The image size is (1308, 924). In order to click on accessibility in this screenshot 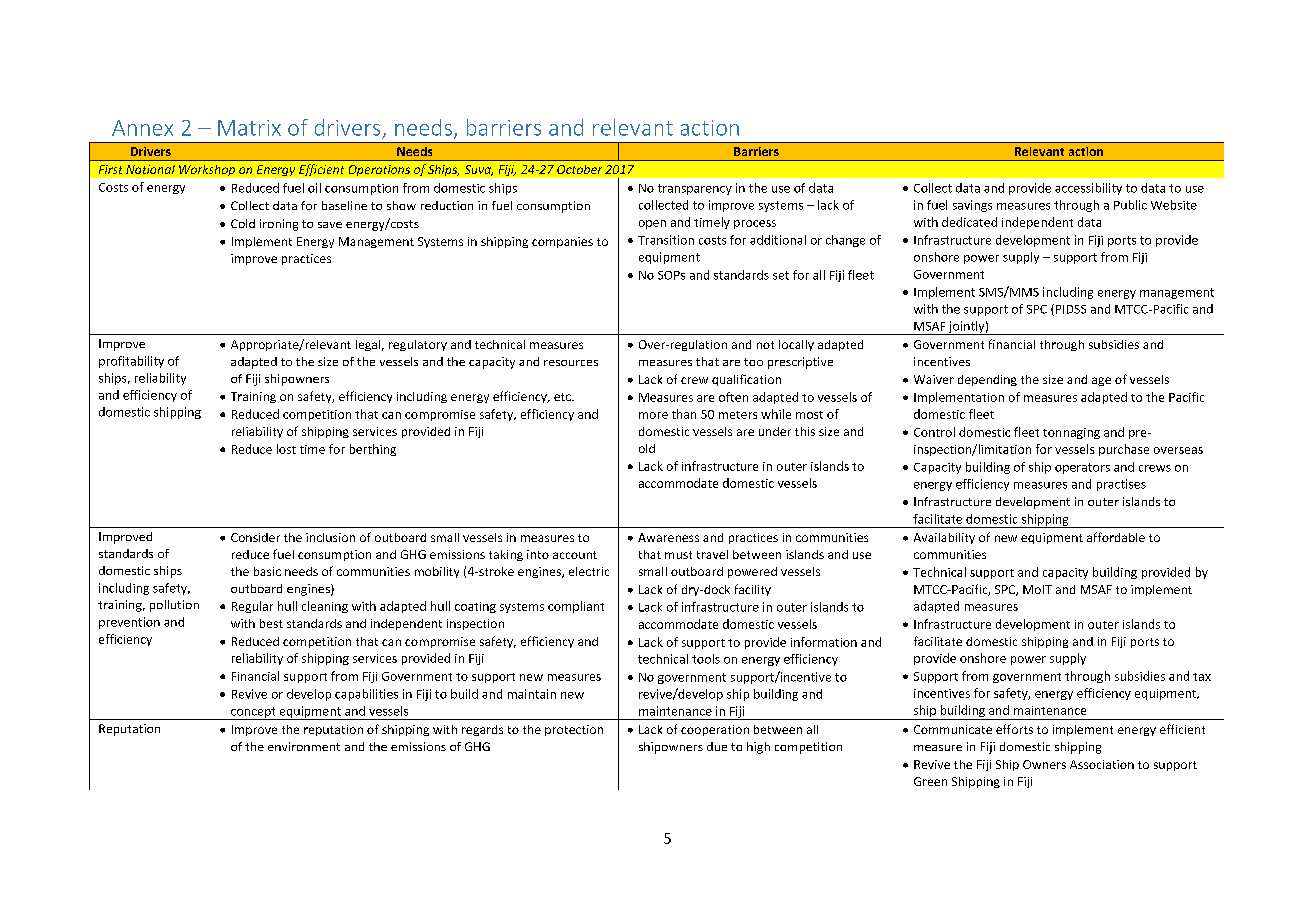, I will do `click(1088, 189)`.
